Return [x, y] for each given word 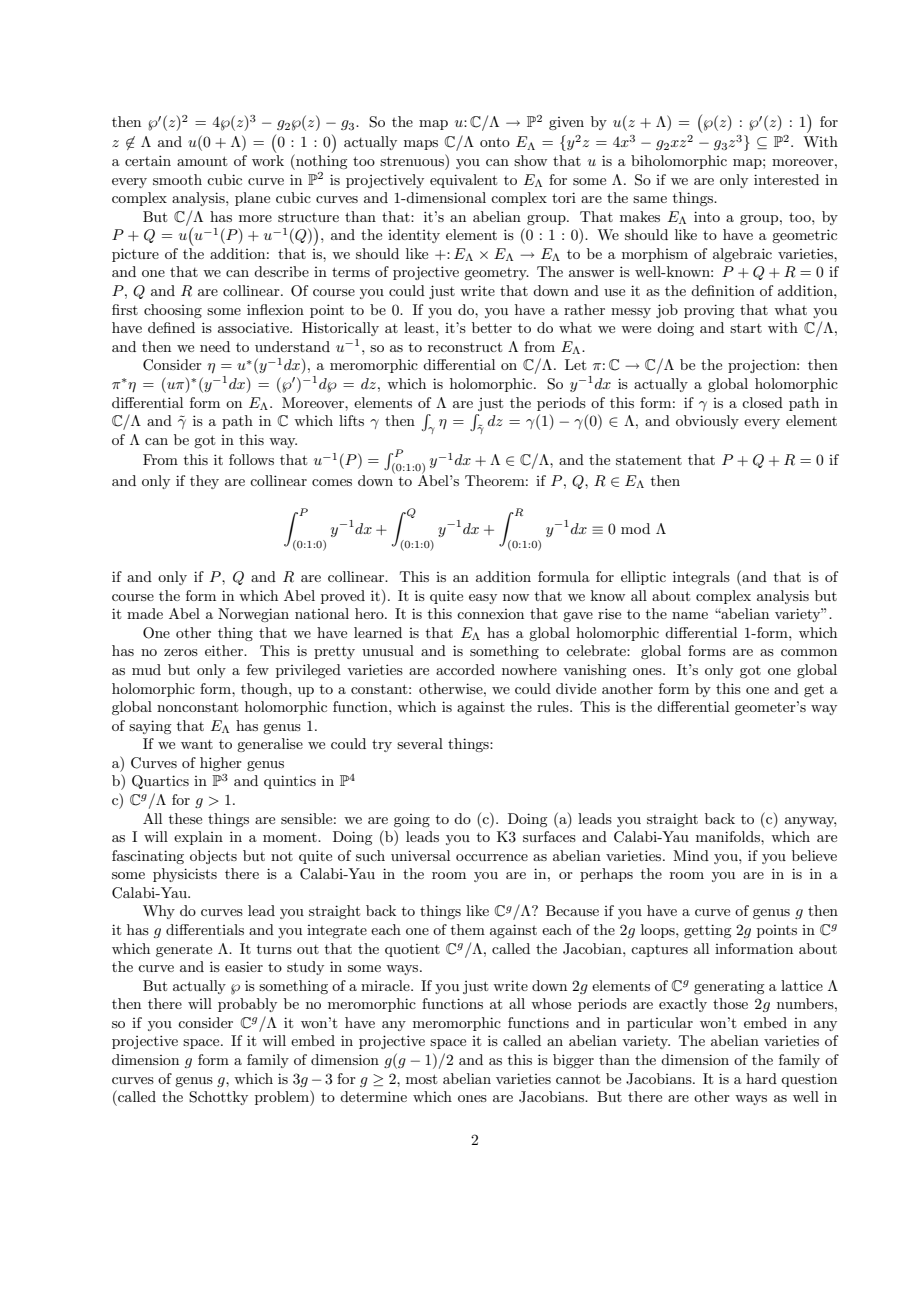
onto [495, 142]
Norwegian [253, 615]
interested [786, 179]
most [421, 1079]
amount [202, 161]
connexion [490, 614]
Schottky [218, 1098]
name [690, 615]
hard [761, 1078]
